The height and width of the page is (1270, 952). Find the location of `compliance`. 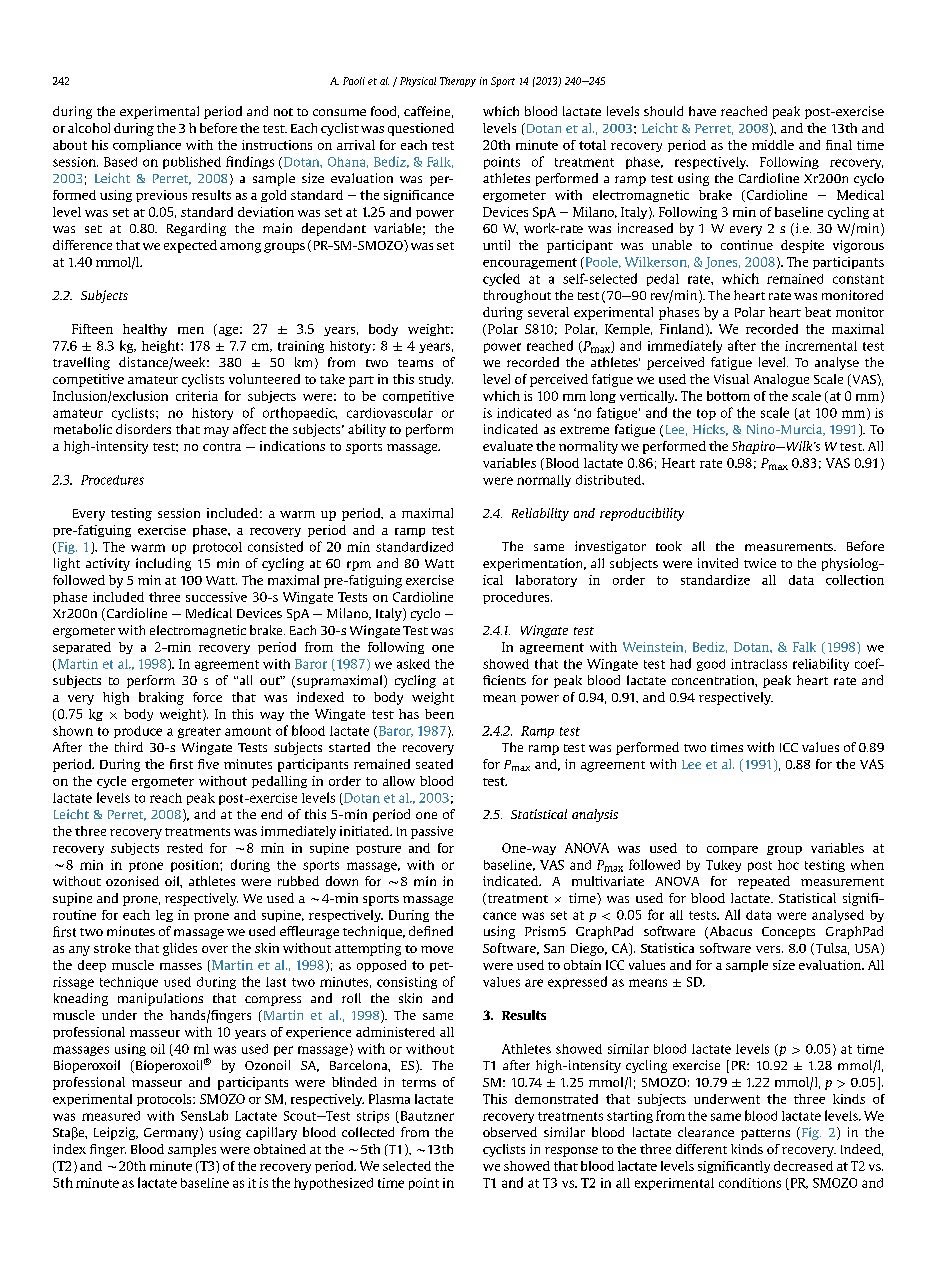

compliance is located at coordinates (147, 146).
